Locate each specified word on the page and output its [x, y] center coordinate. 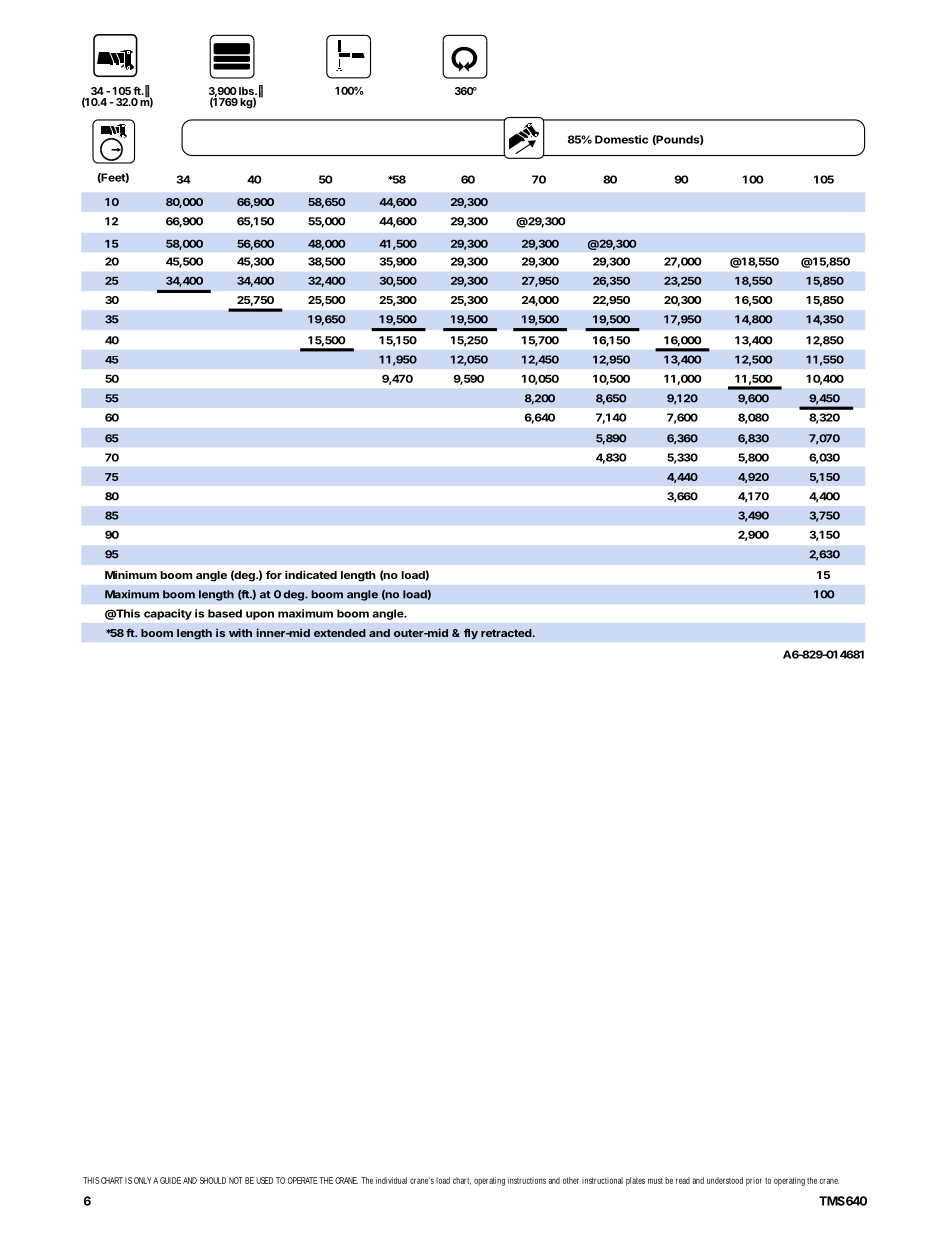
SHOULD [213, 1180]
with [240, 632]
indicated [311, 574]
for [274, 574]
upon [260, 615]
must [655, 1181]
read [683, 1180]
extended [340, 633]
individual [391, 1180]
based [225, 613]
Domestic [621, 139]
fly [471, 634]
